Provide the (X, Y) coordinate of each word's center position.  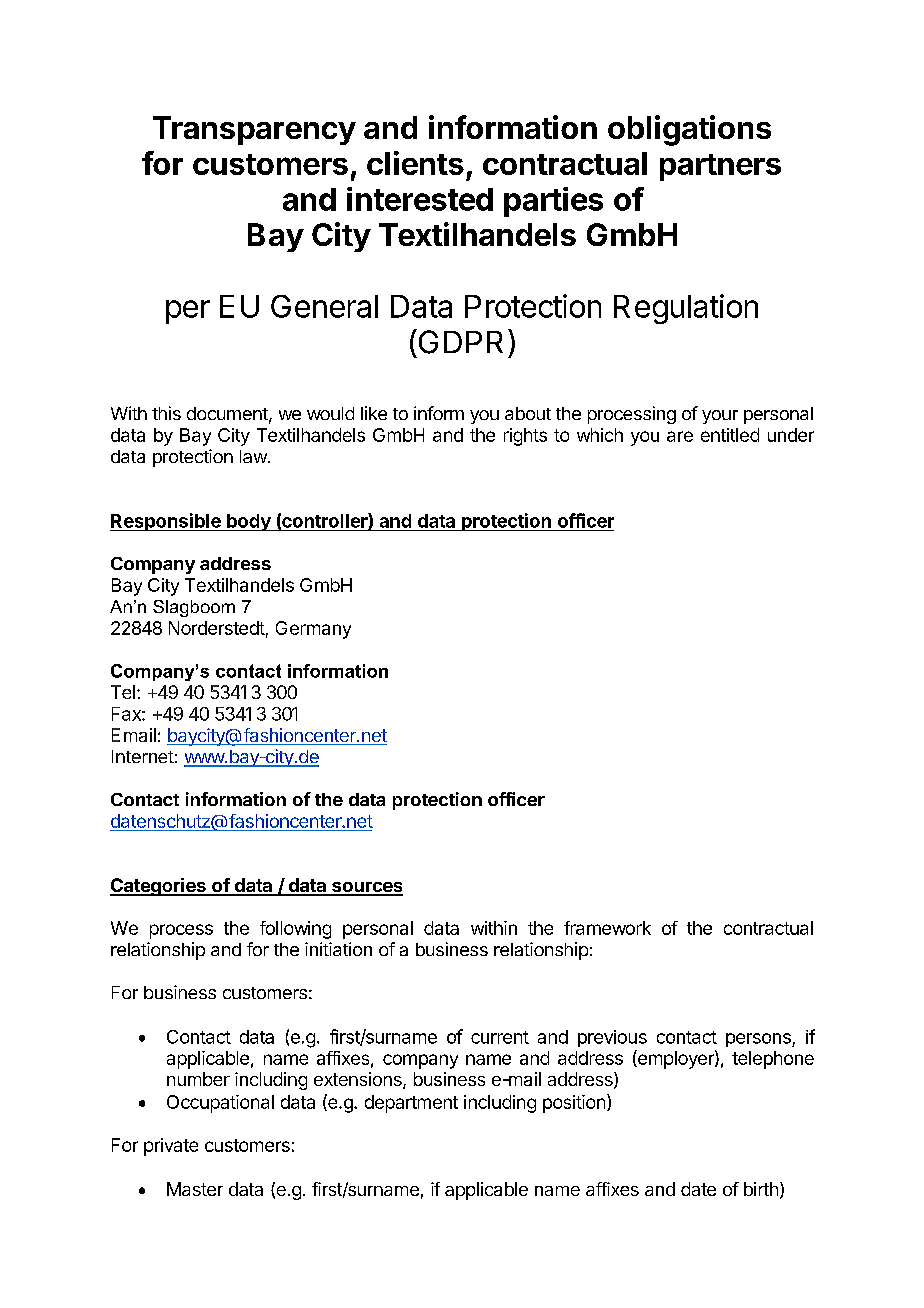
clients (415, 163)
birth (761, 1189)
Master (195, 1189)
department (411, 1104)
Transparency (254, 130)
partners (720, 167)
